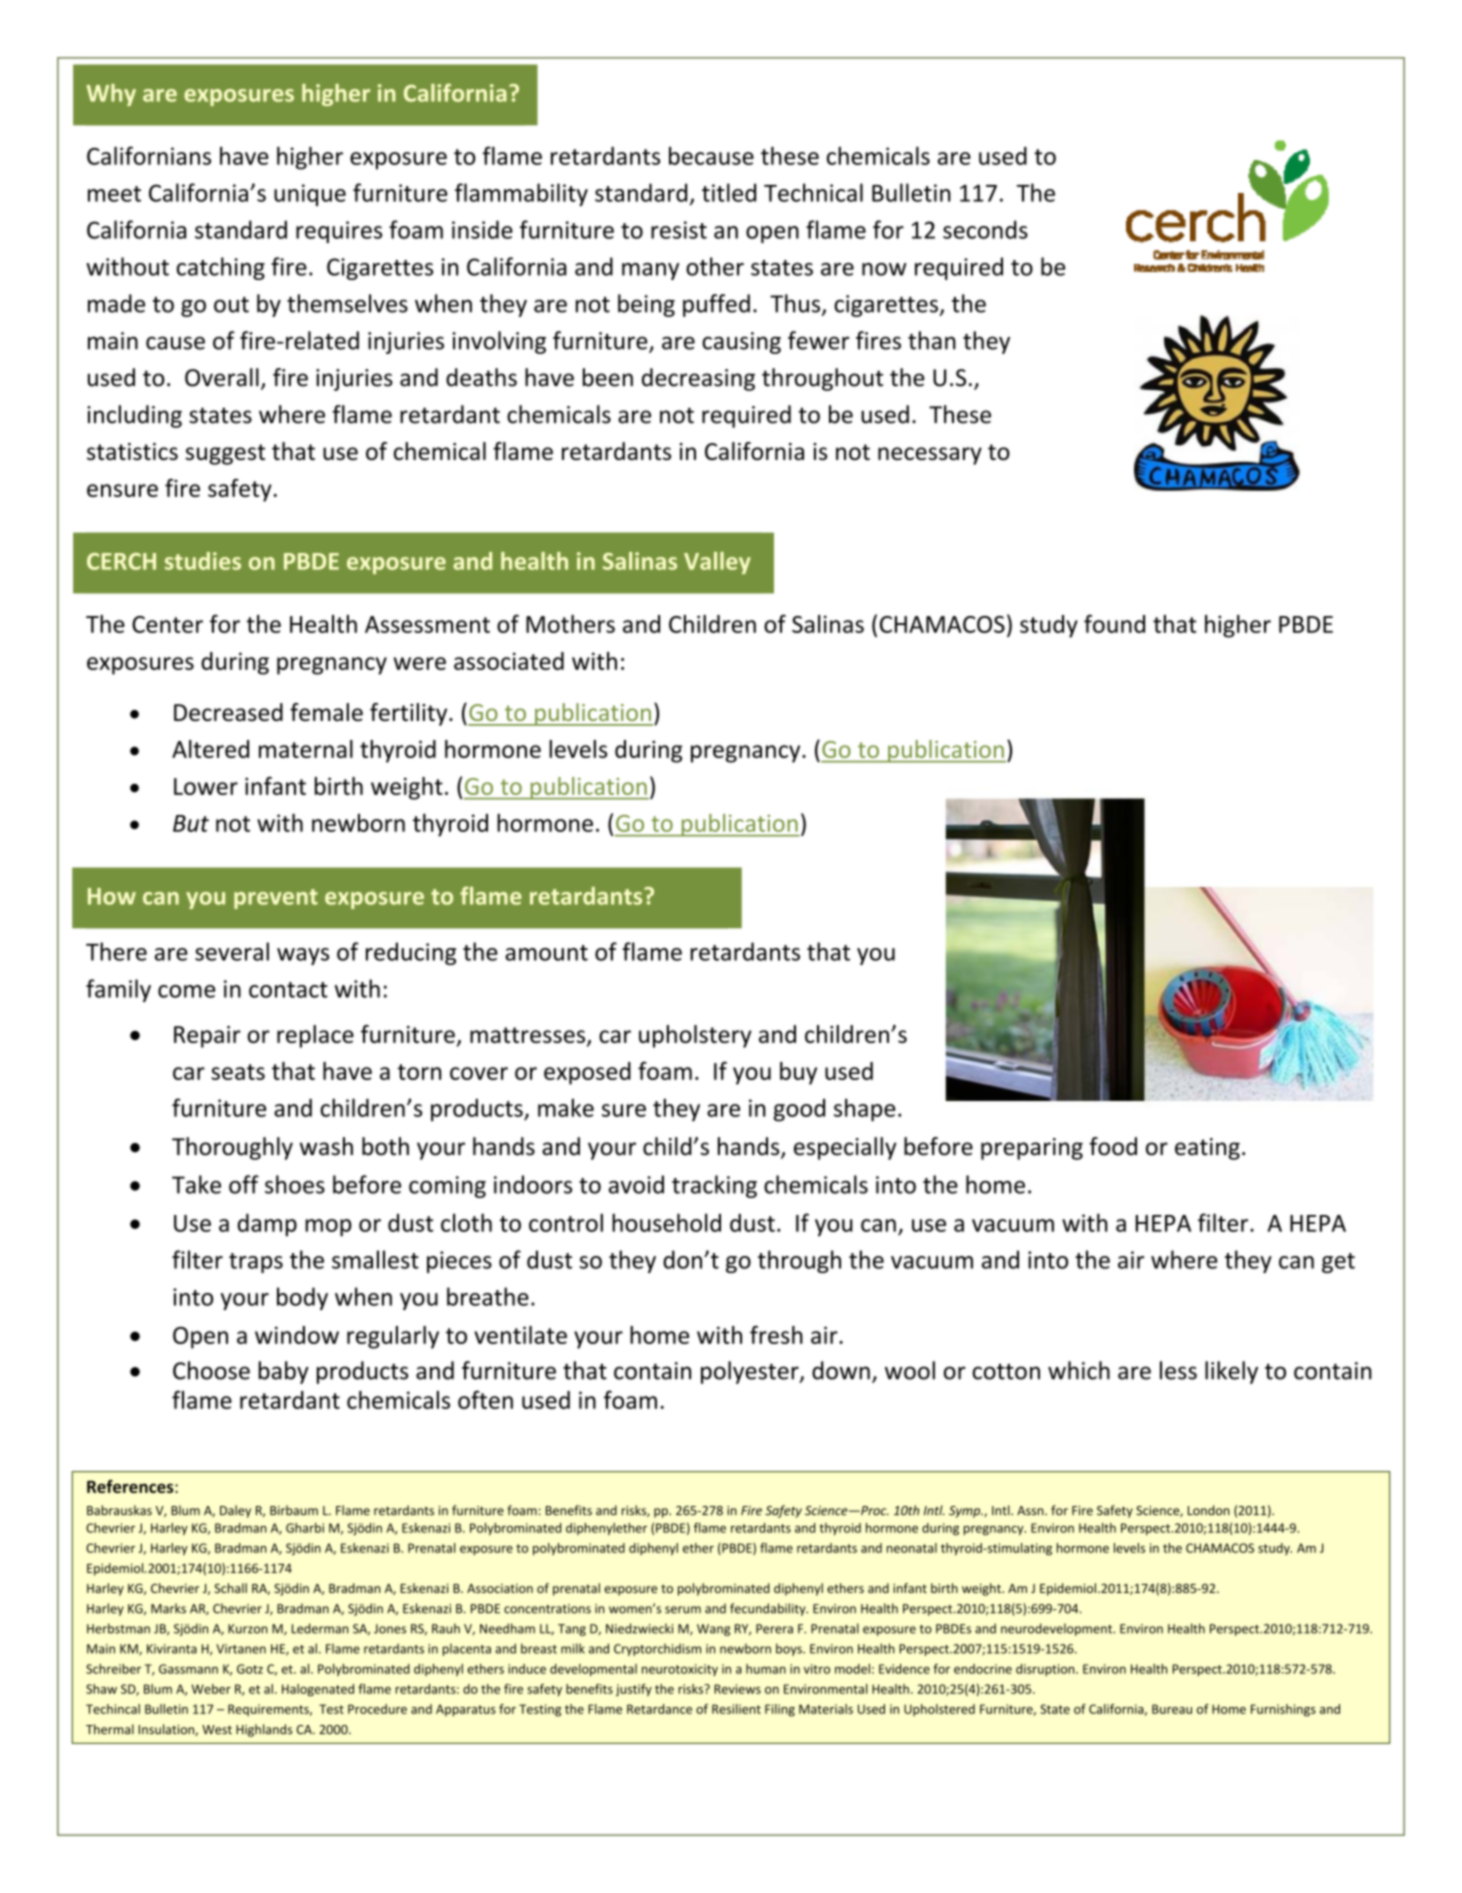 The height and width of the document is (1893, 1462). What do you see at coordinates (985, 229) in the document?
I see `seconds` at bounding box center [985, 229].
